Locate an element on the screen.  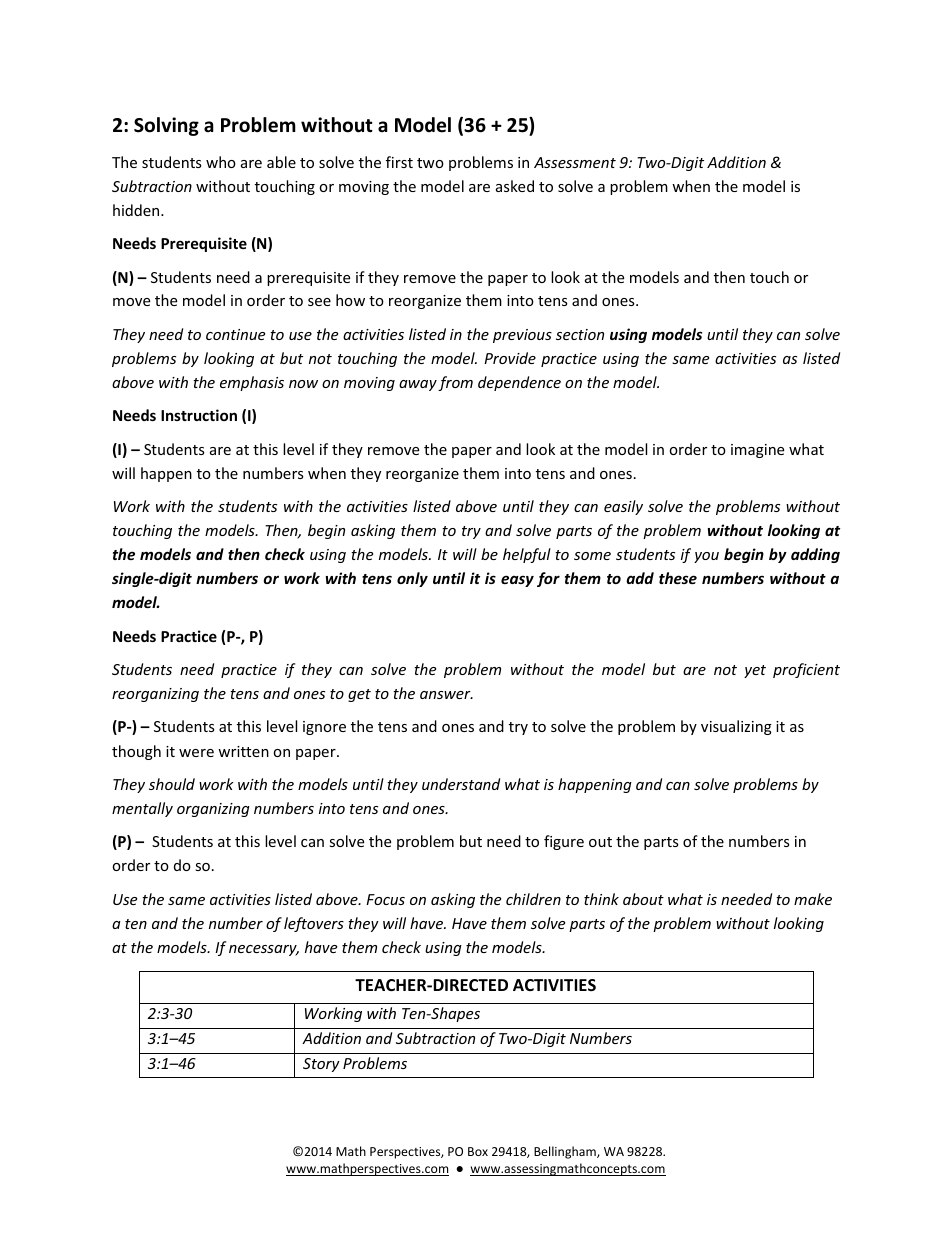
Instruction is located at coordinates (199, 415).
